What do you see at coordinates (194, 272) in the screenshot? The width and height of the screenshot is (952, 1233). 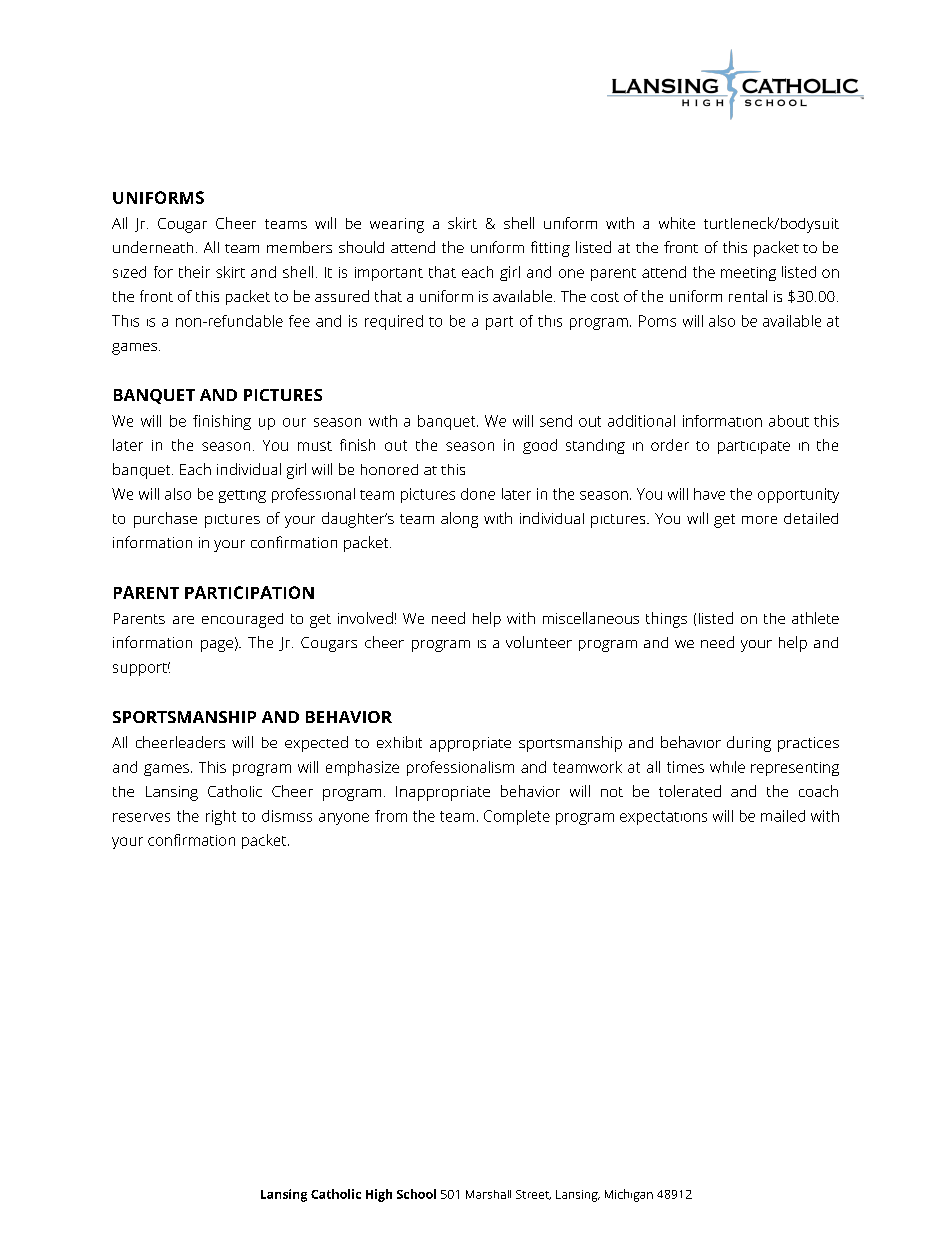 I see `their` at bounding box center [194, 272].
